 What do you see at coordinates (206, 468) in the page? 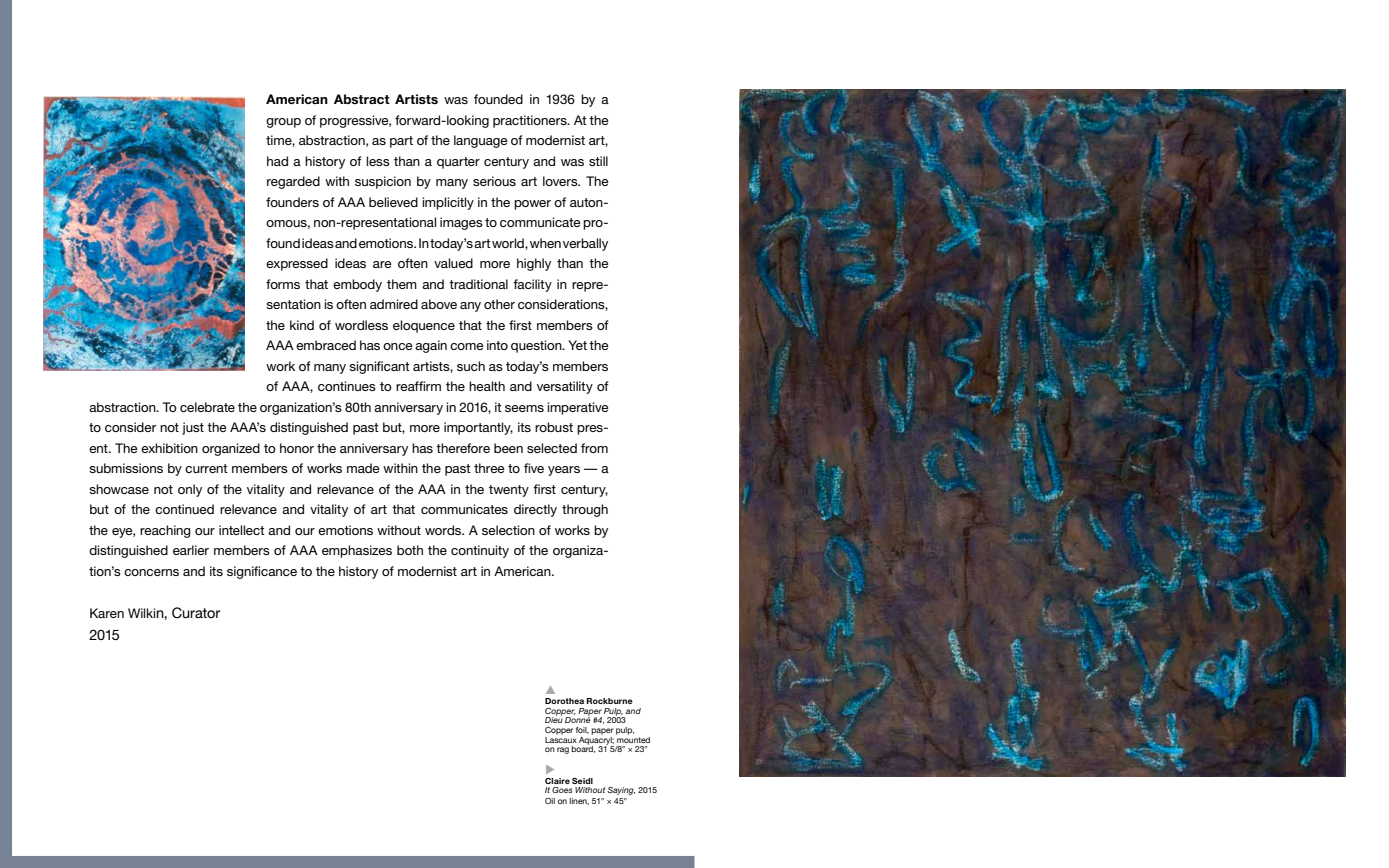
I see `current` at bounding box center [206, 468].
